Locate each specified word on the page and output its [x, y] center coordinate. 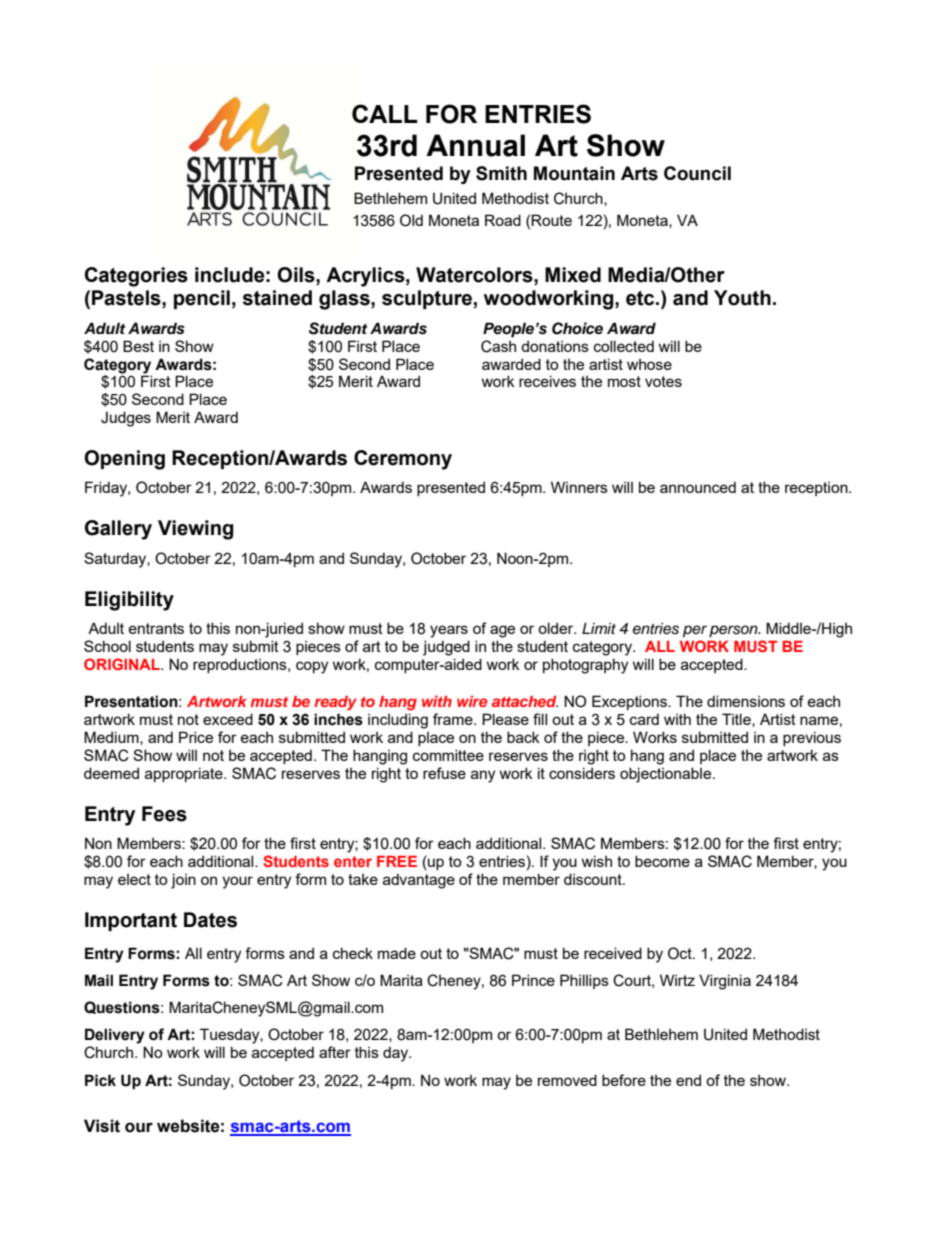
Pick [100, 1080]
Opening [124, 460]
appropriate [185, 774]
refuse [444, 773]
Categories [136, 277]
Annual [475, 145]
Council [697, 173]
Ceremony [403, 460]
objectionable [667, 775]
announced [698, 487]
